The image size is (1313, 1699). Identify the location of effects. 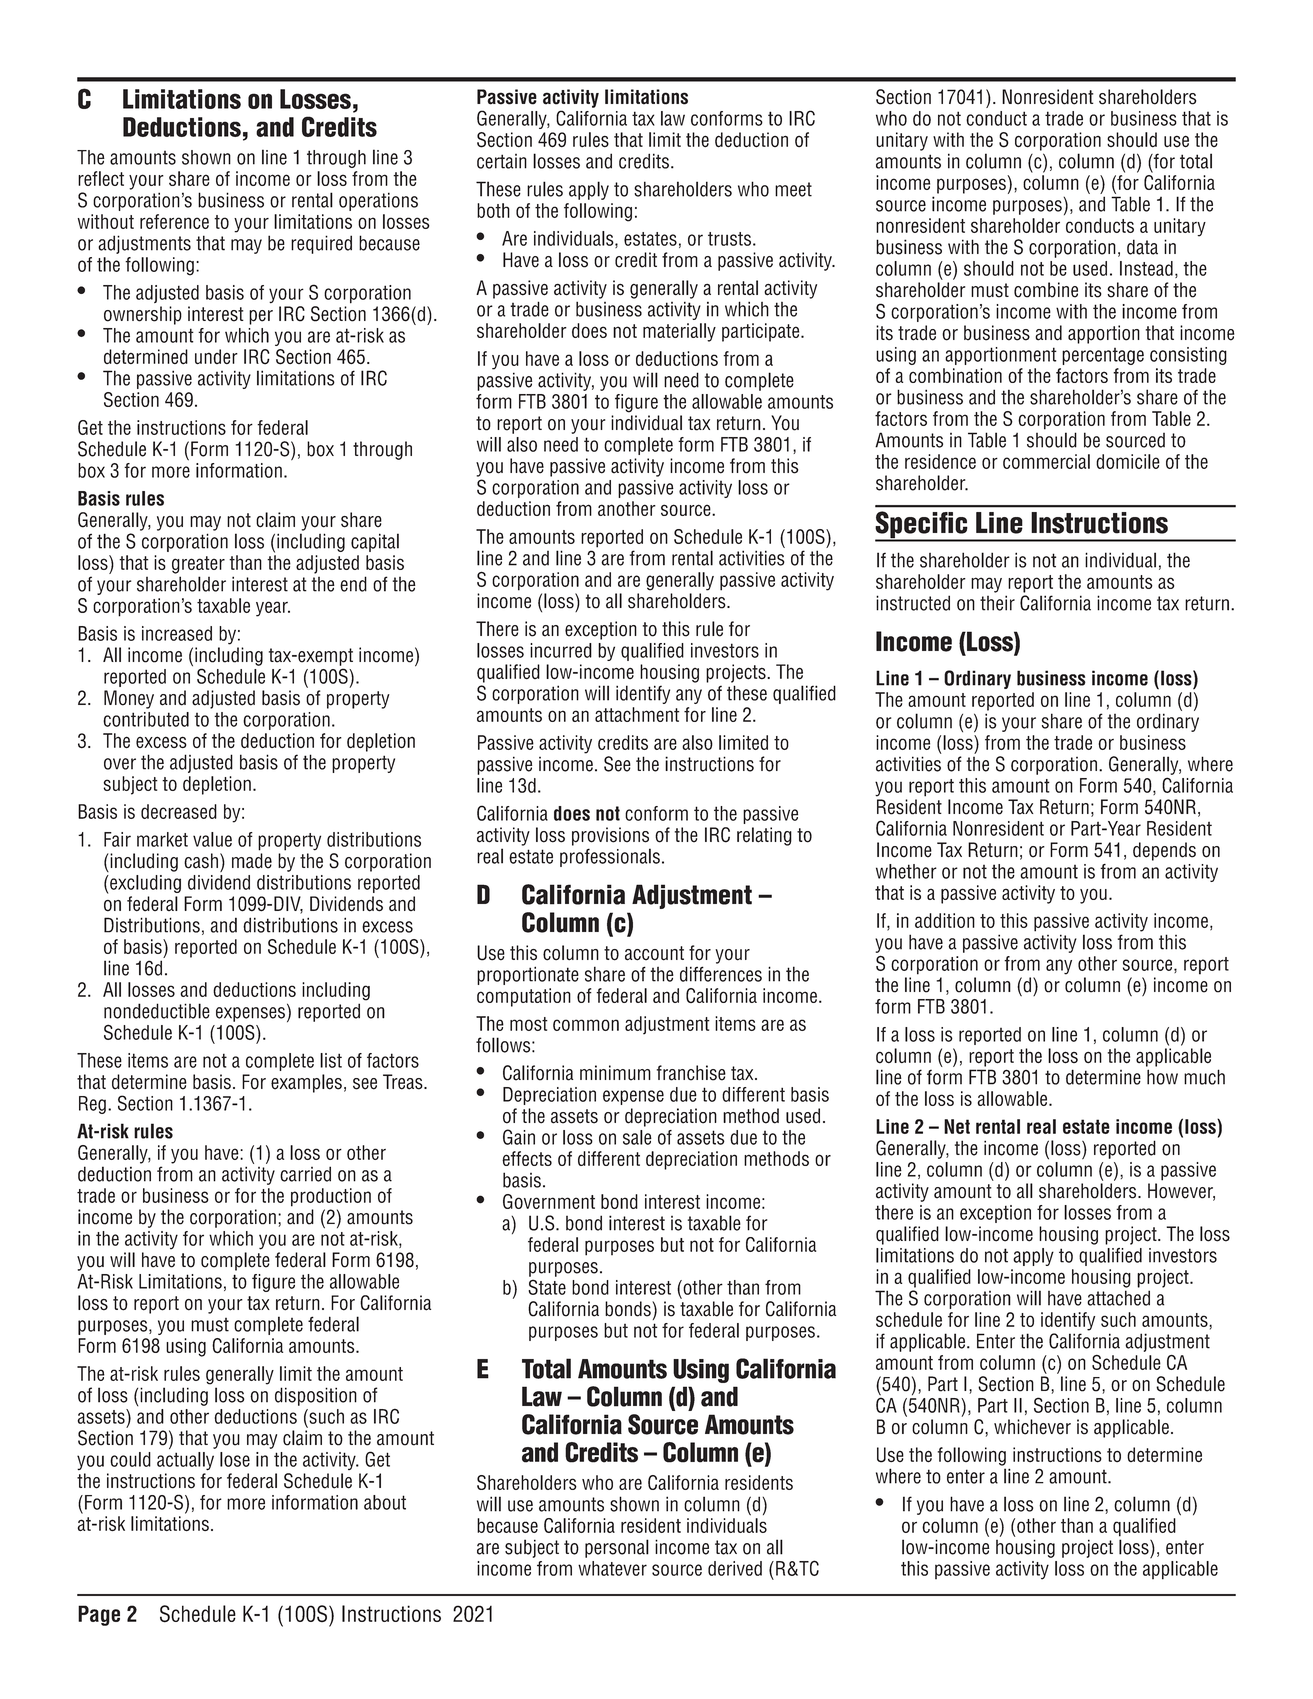
(527, 1158).
